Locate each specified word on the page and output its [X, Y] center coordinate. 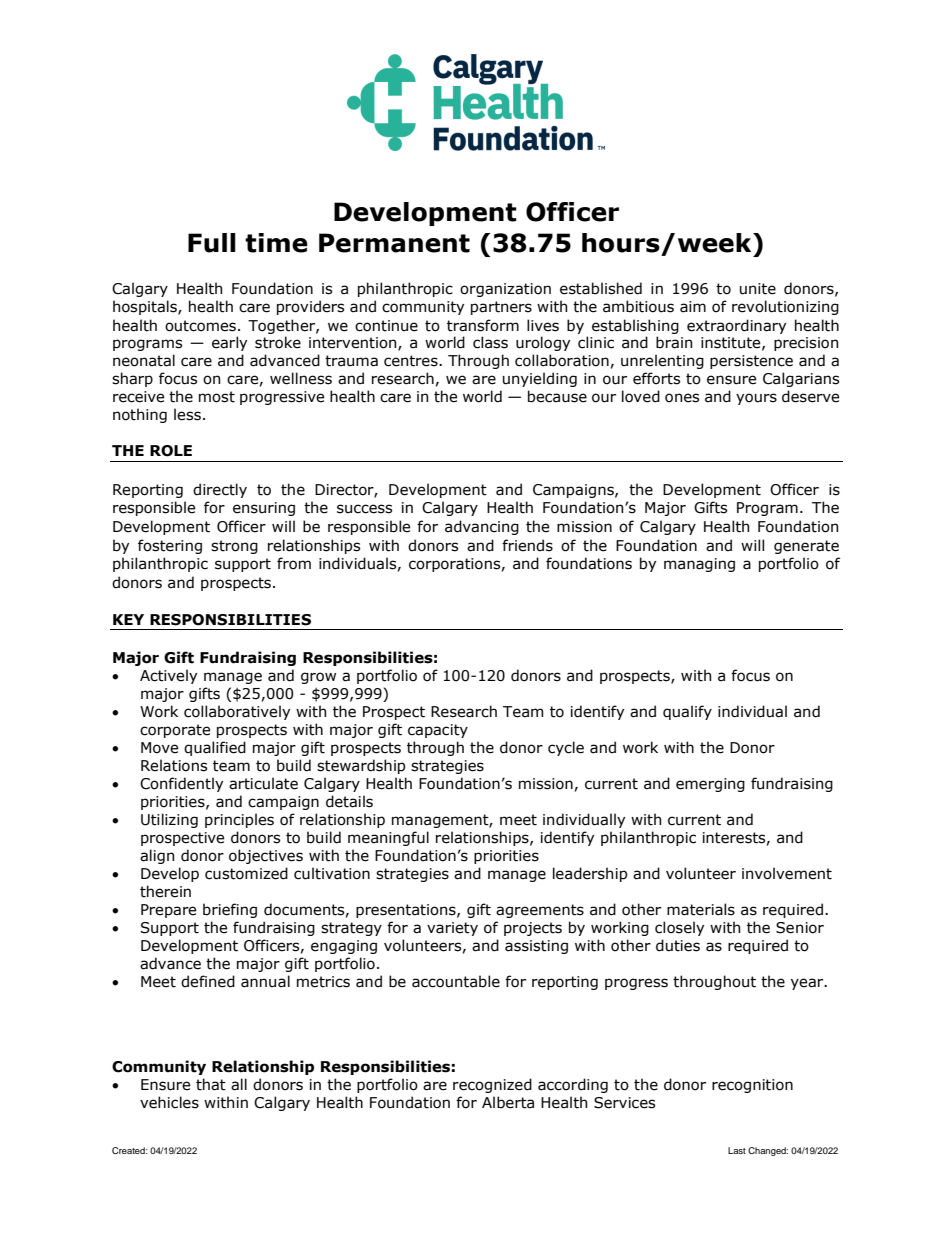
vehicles [169, 1102]
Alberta [508, 1102]
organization [505, 290]
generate [806, 547]
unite [758, 289]
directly [220, 490]
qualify [687, 712]
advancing [482, 527]
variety [452, 929]
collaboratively [237, 712]
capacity [438, 731]
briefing [230, 910]
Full [212, 243]
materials [701, 909]
